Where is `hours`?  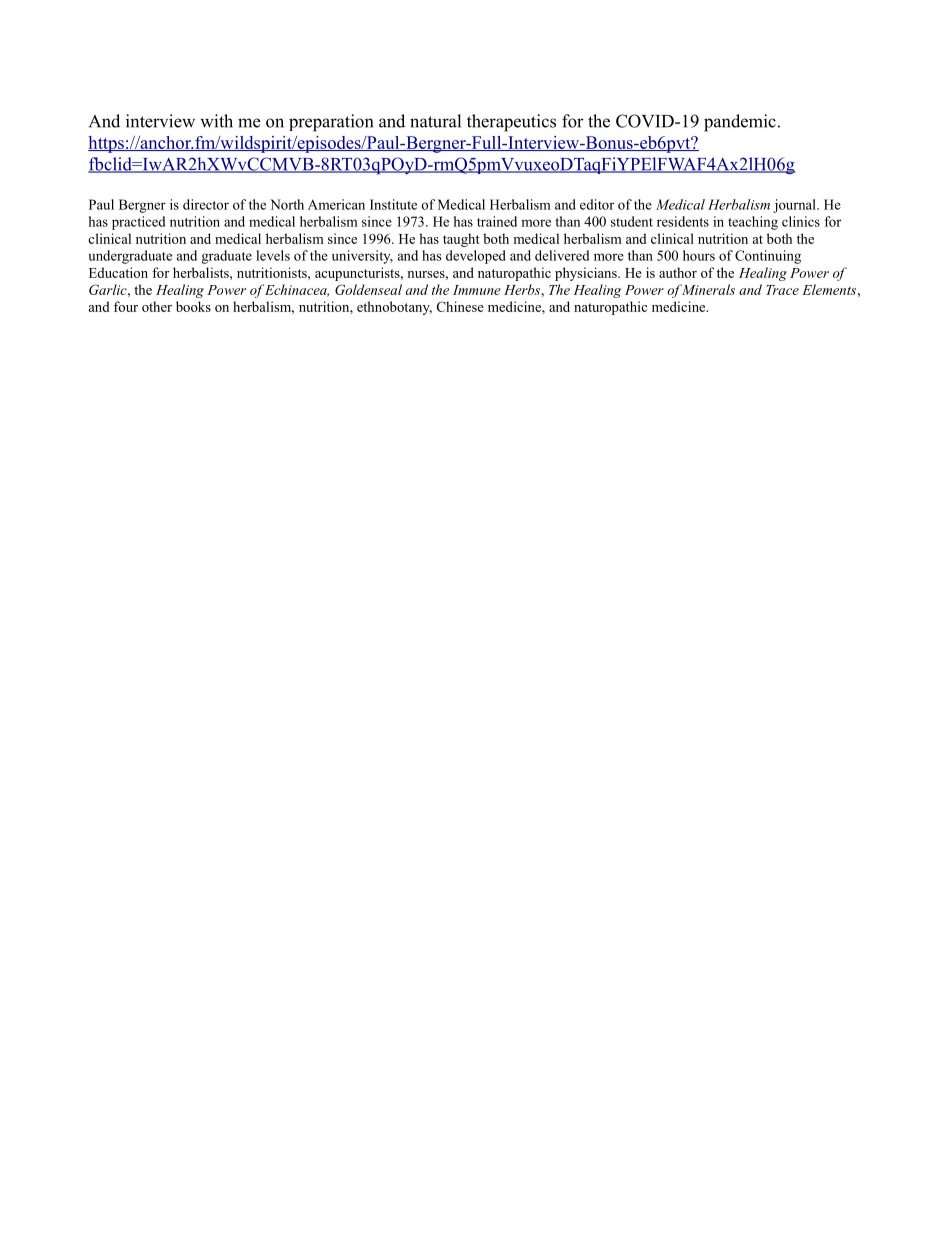 hours is located at coordinates (699, 255).
